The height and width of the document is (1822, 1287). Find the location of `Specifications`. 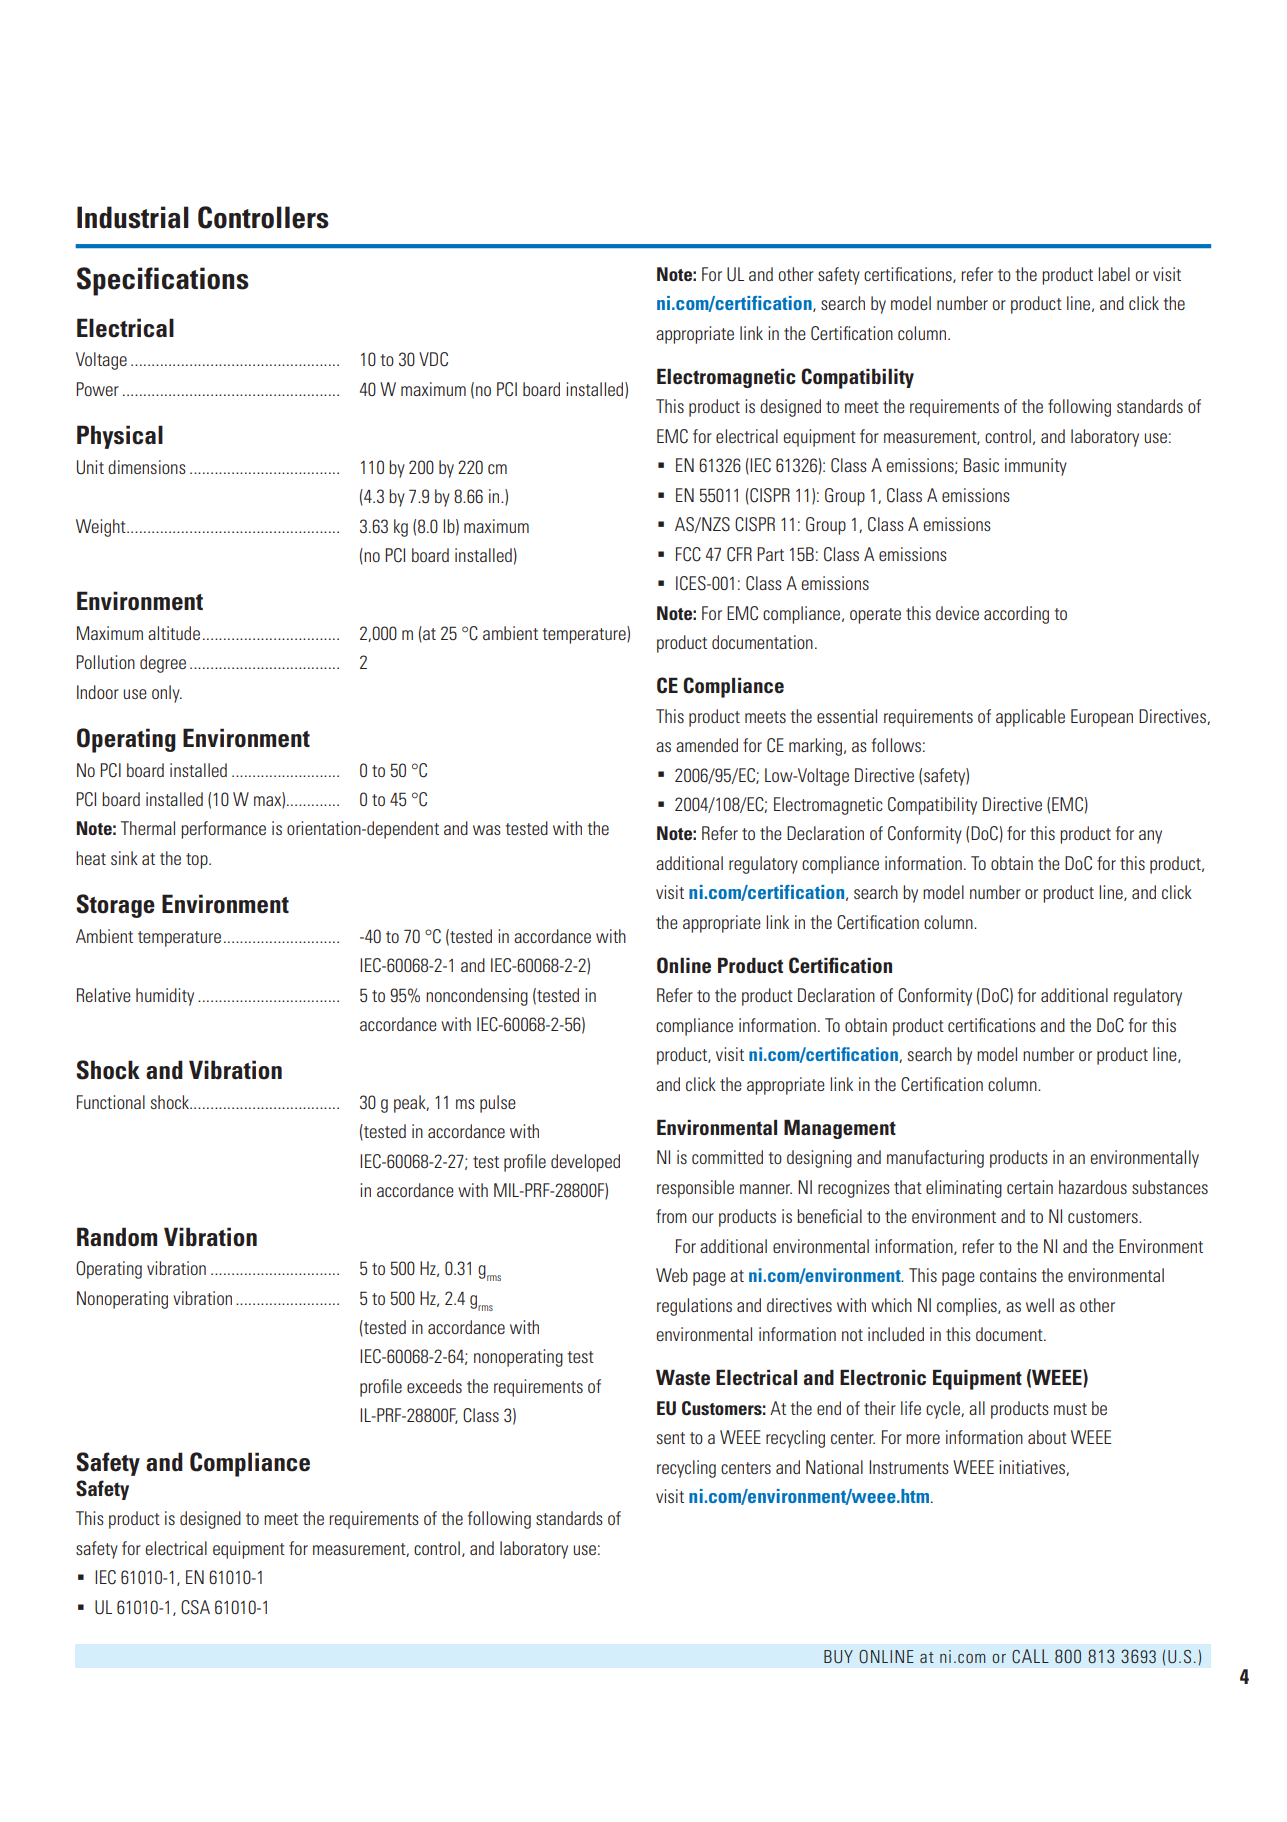

Specifications is located at coordinates (163, 281).
